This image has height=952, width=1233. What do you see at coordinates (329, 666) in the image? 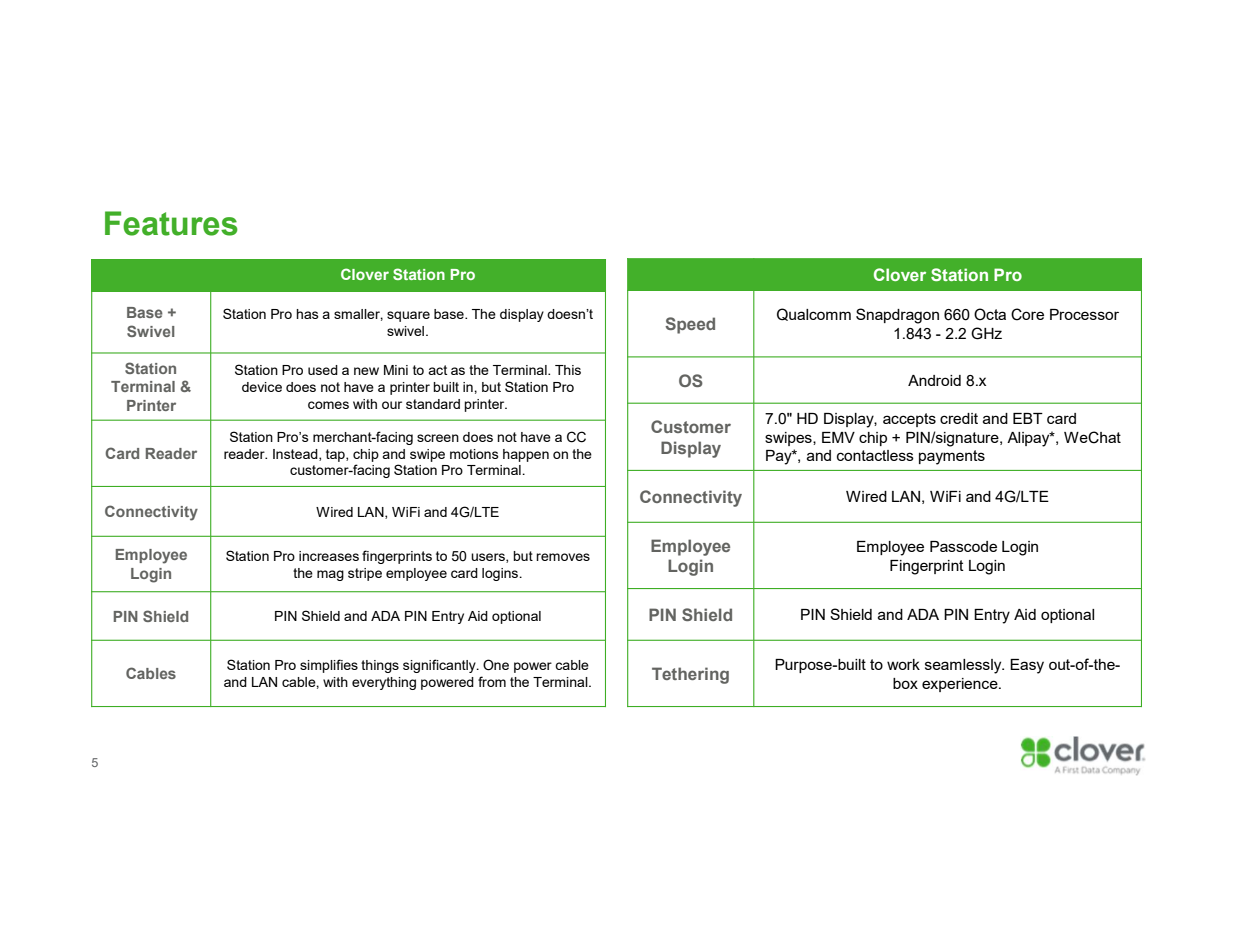
I see `simplifies` at bounding box center [329, 666].
